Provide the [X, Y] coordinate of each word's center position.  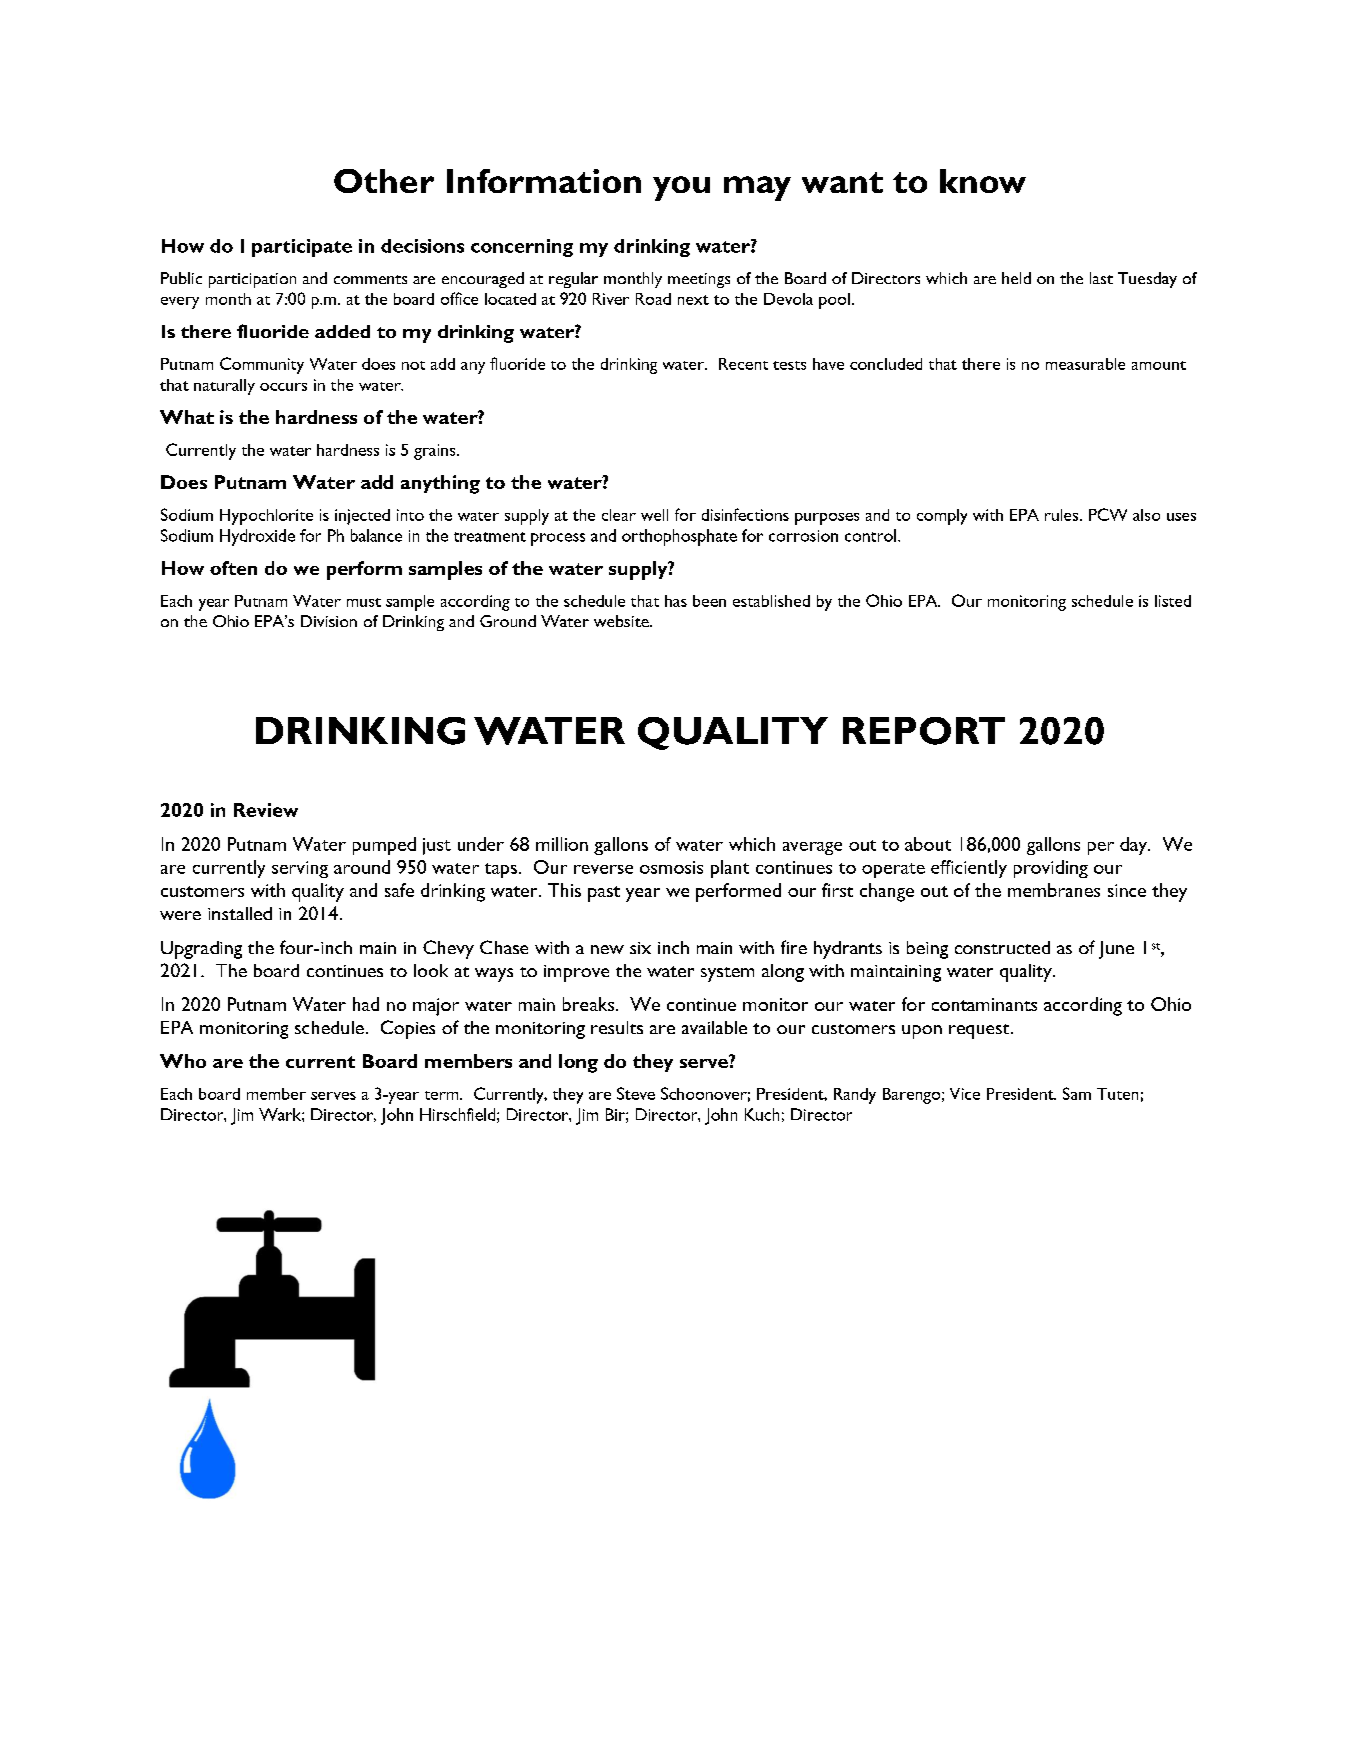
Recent [743, 364]
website [622, 621]
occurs [283, 387]
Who [183, 1061]
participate [302, 248]
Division [329, 621]
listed [1173, 601]
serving [300, 869]
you [681, 188]
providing [1051, 869]
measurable [1085, 364]
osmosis [671, 867]
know [983, 181]
